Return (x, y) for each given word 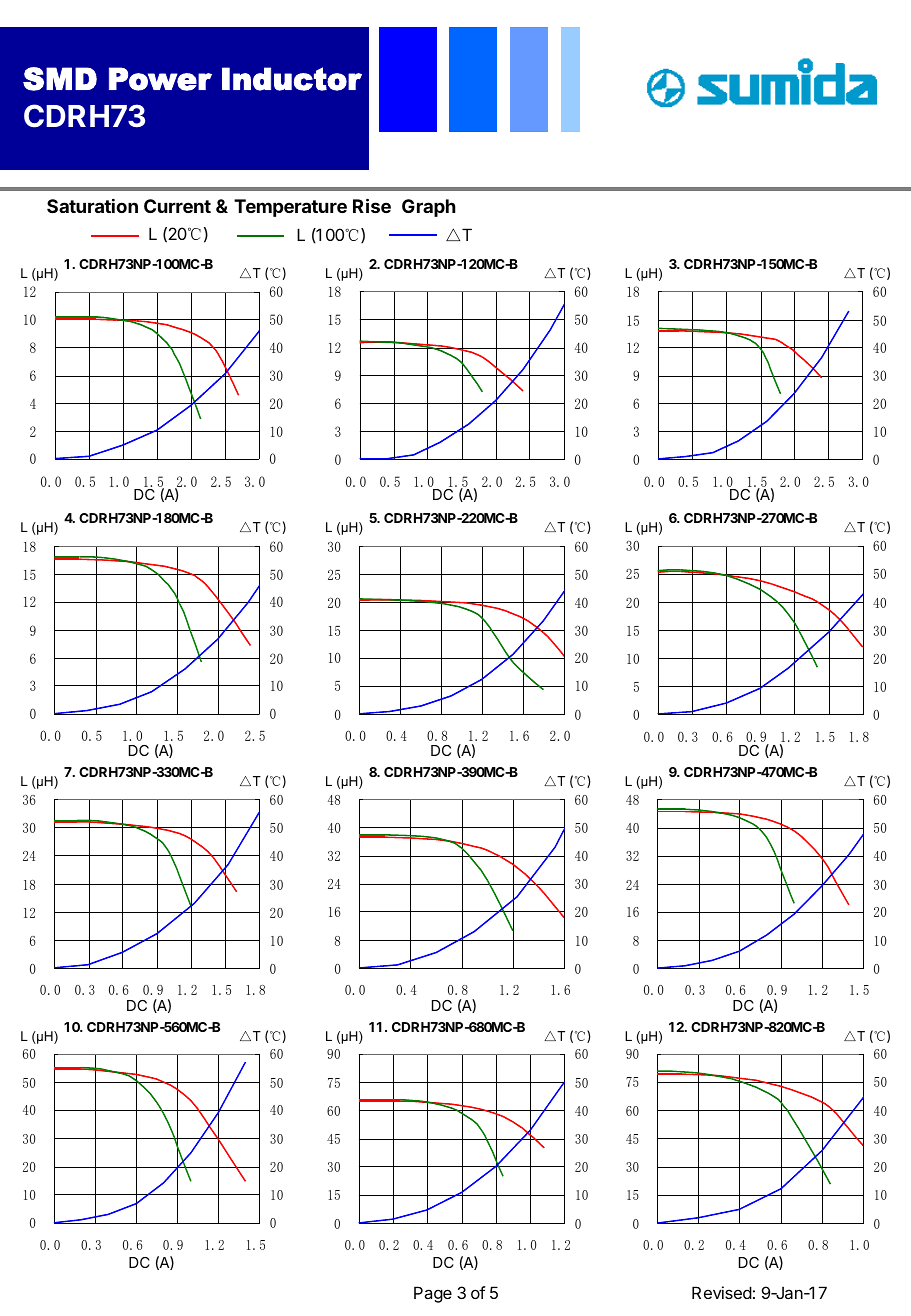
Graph (429, 208)
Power (160, 79)
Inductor (292, 79)
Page (433, 1294)
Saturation (92, 206)
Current (177, 206)
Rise (372, 205)
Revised (722, 1292)
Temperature (290, 208)
